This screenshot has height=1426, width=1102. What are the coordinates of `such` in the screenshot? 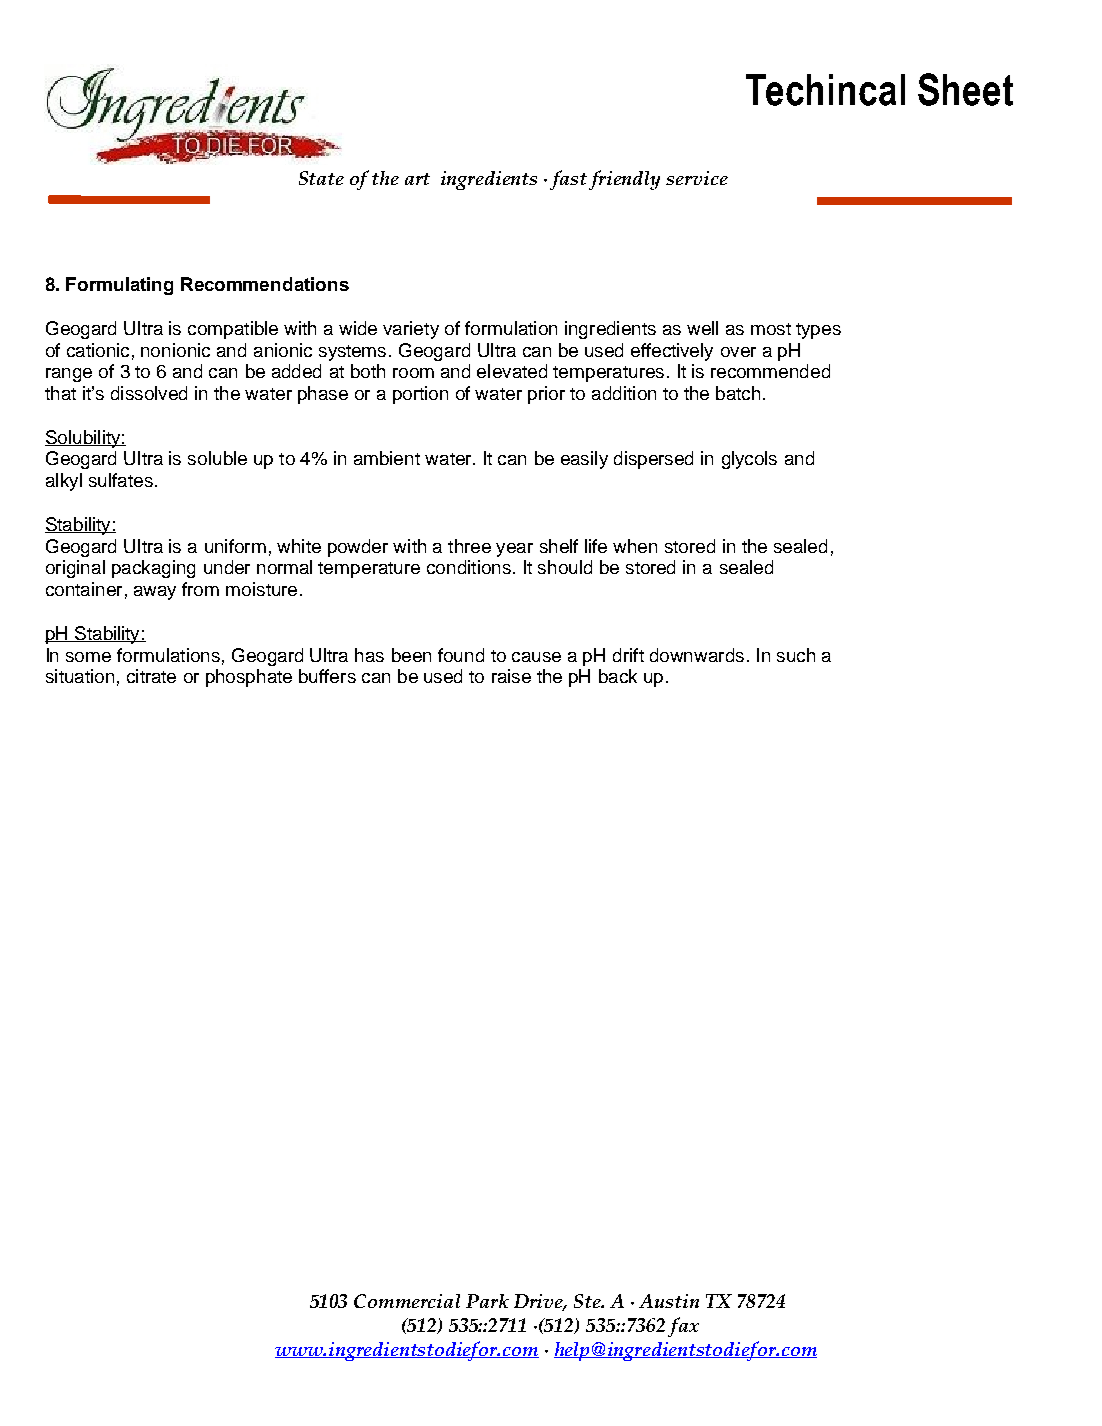 It's located at (796, 655).
